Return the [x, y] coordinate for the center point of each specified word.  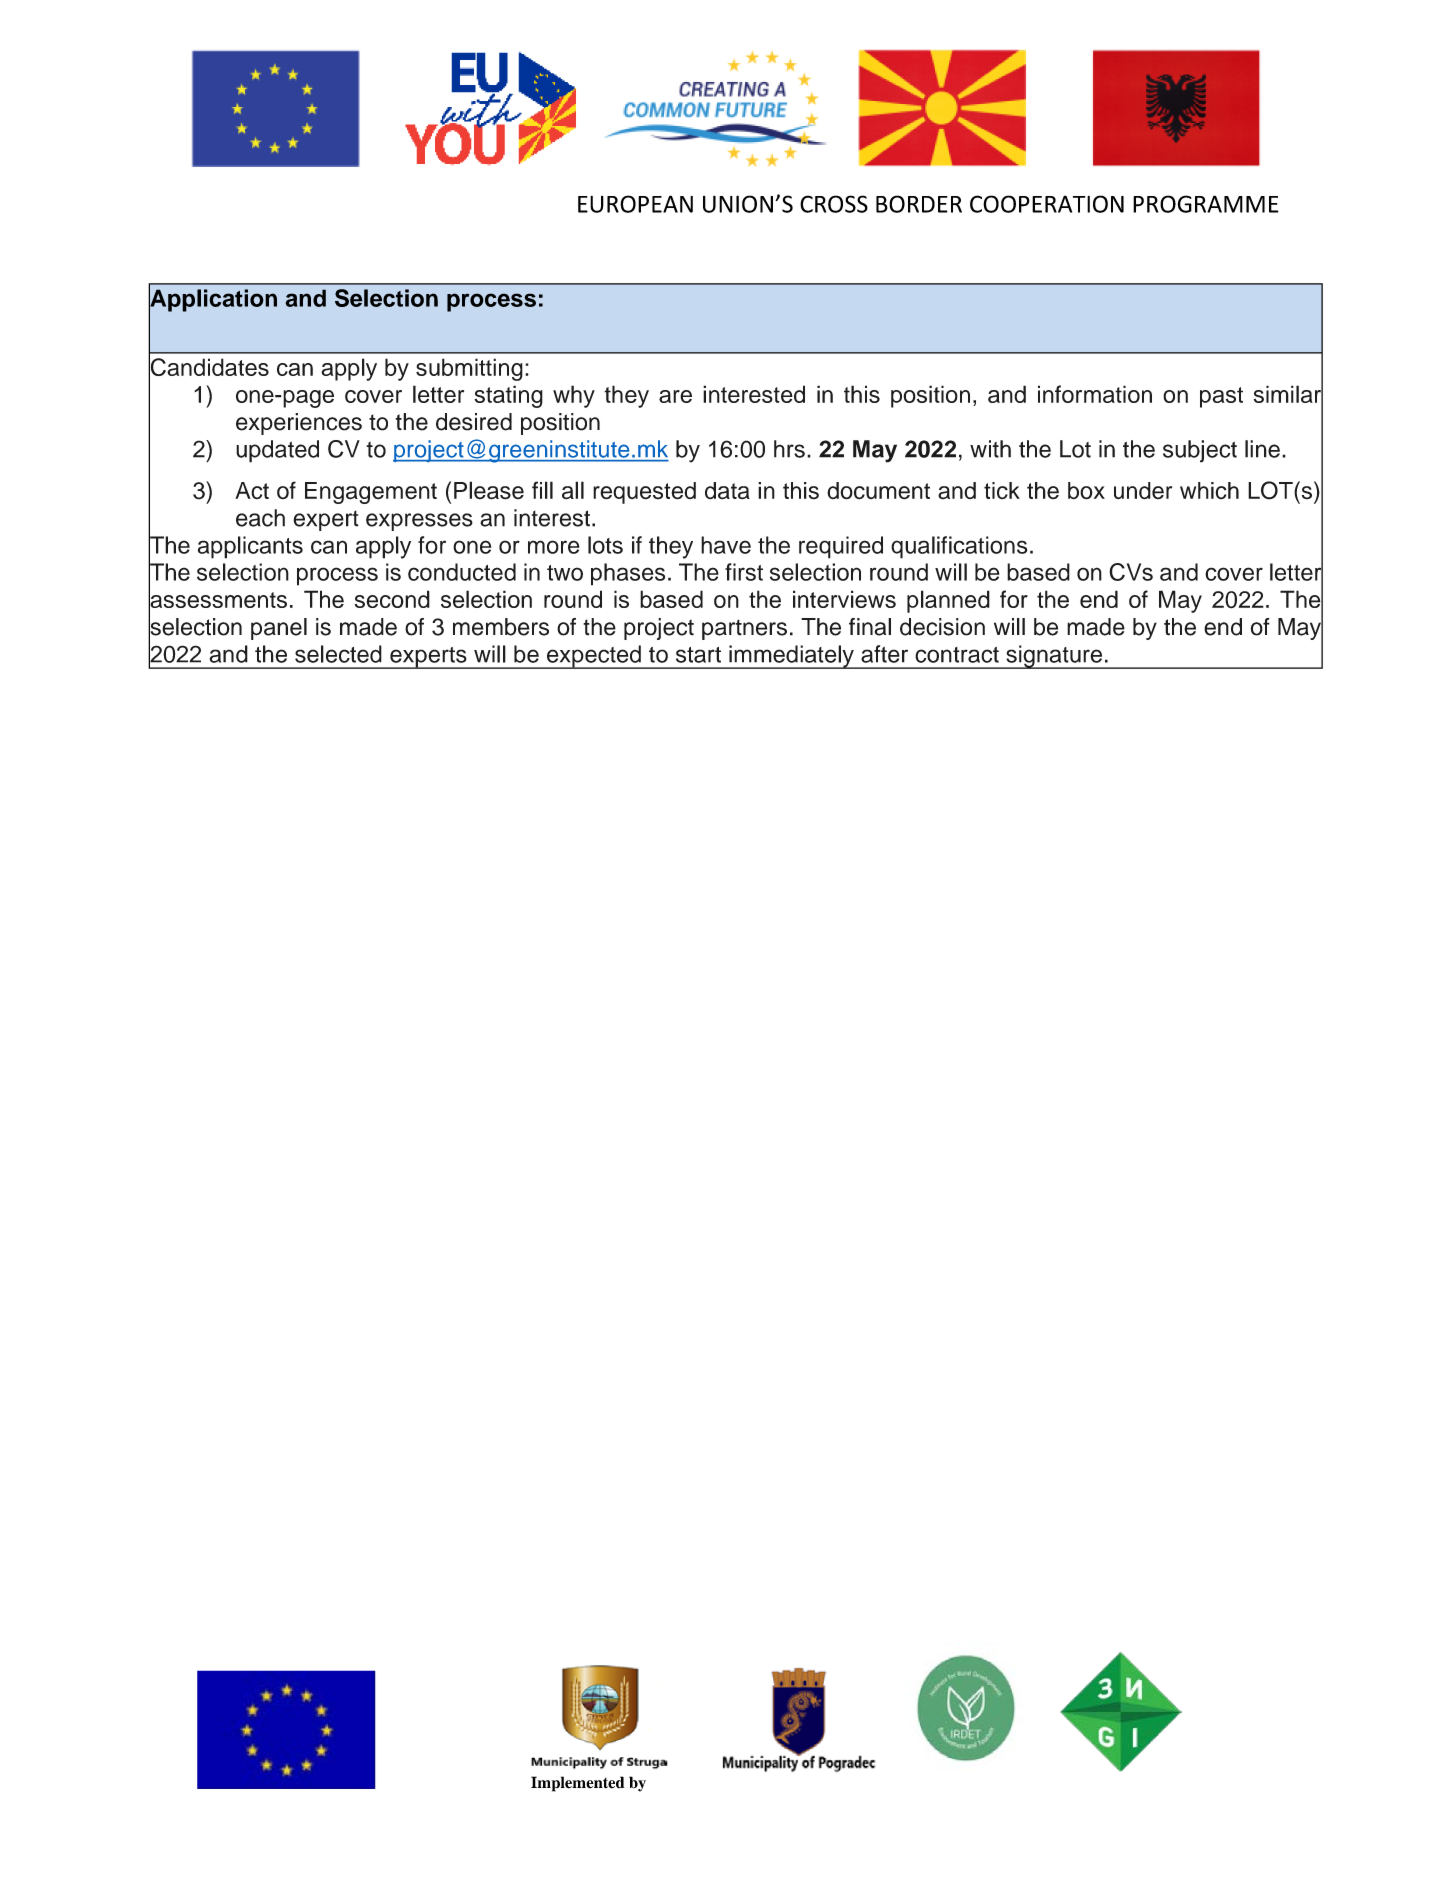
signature [1054, 657]
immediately [791, 657]
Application [213, 300]
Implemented [577, 1784]
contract [957, 655]
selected [338, 654]
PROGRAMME [1206, 204]
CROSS [834, 204]
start [698, 655]
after [884, 654]
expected [594, 657]
